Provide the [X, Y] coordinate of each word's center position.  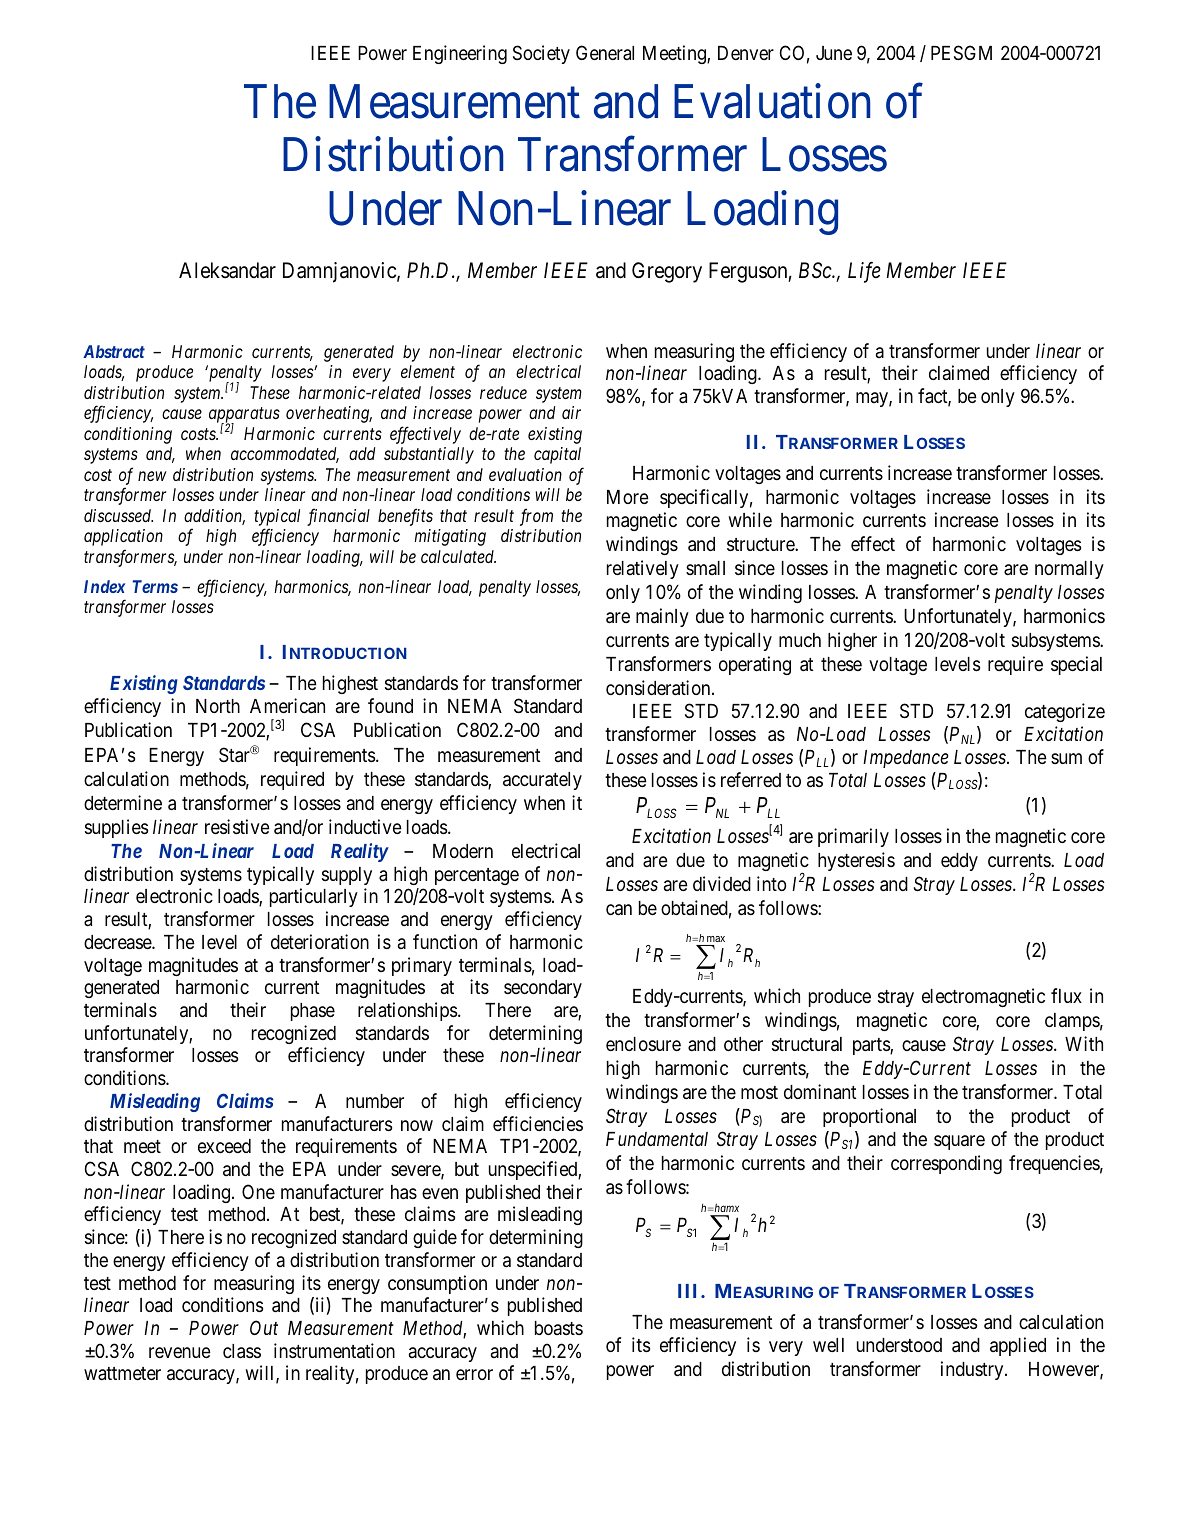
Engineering [460, 54]
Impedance [906, 759]
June [834, 53]
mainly [662, 617]
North [218, 706]
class [242, 1351]
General [605, 52]
